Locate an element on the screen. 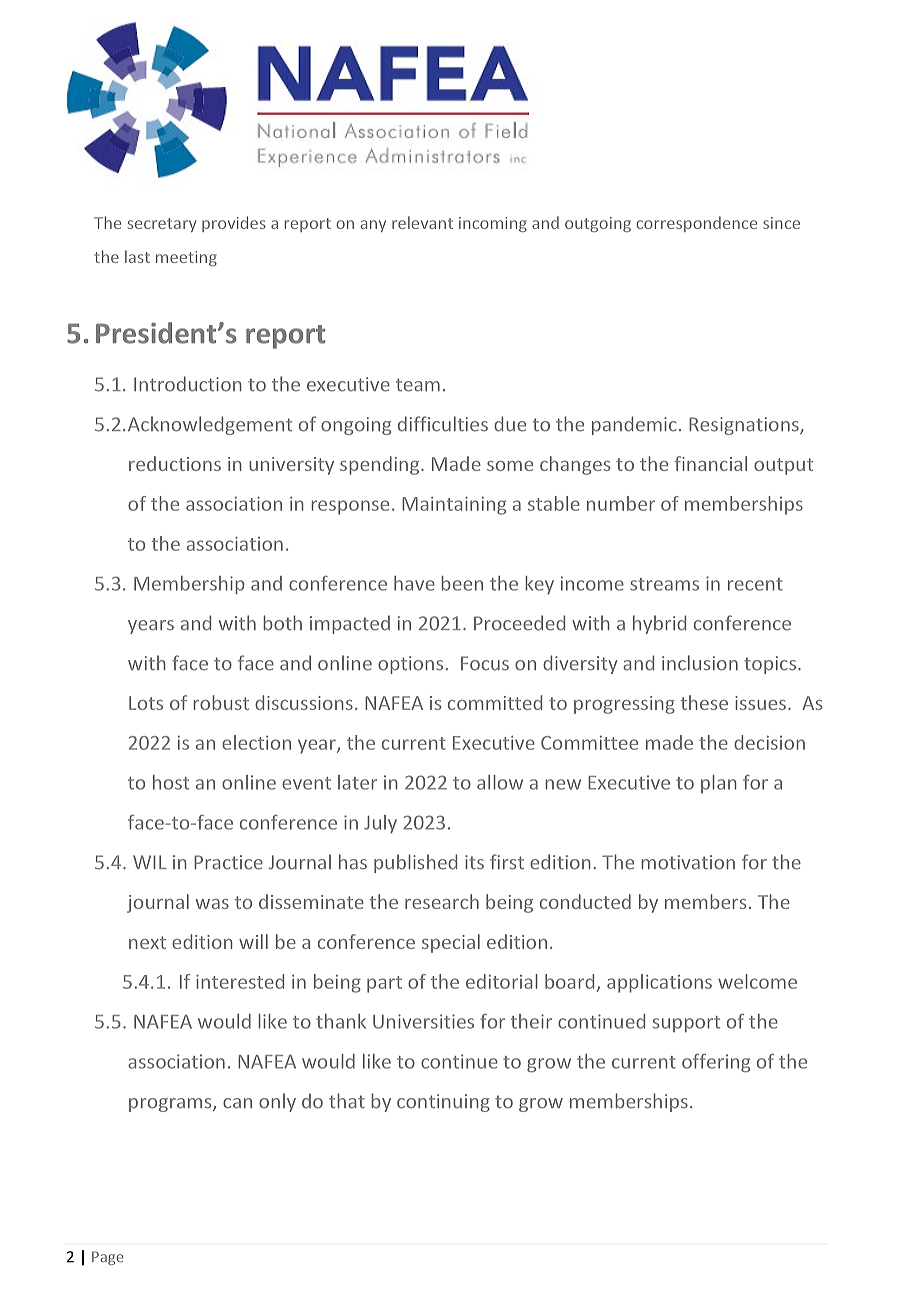  correspondence is located at coordinates (696, 224).
